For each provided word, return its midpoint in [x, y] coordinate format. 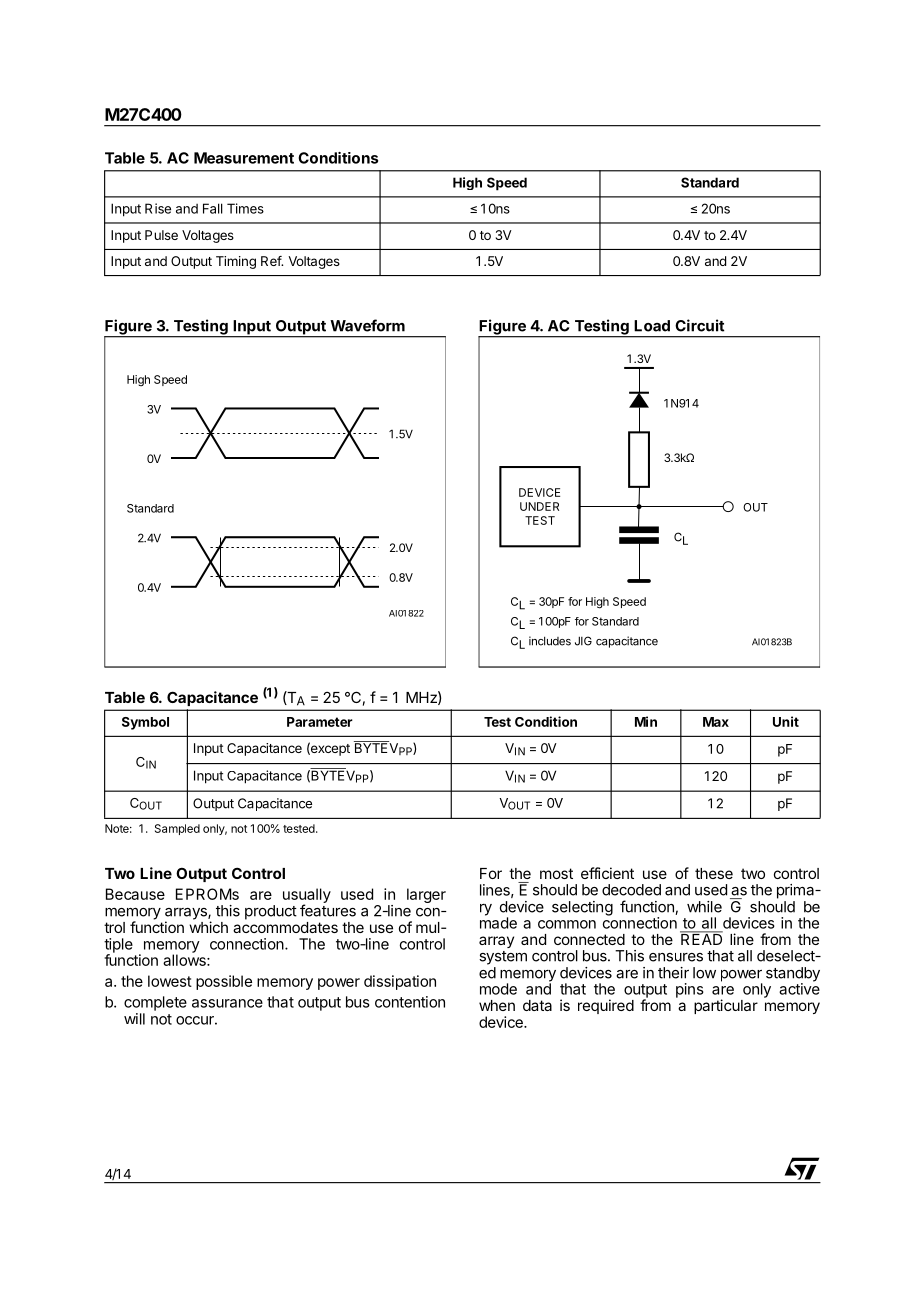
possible [224, 982]
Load [652, 326]
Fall [213, 208]
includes [550, 641]
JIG [583, 641]
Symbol [145, 723]
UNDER [539, 506]
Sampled [177, 829]
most [556, 873]
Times [245, 208]
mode [498, 989]
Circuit [700, 325]
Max [716, 722]
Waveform [367, 325]
